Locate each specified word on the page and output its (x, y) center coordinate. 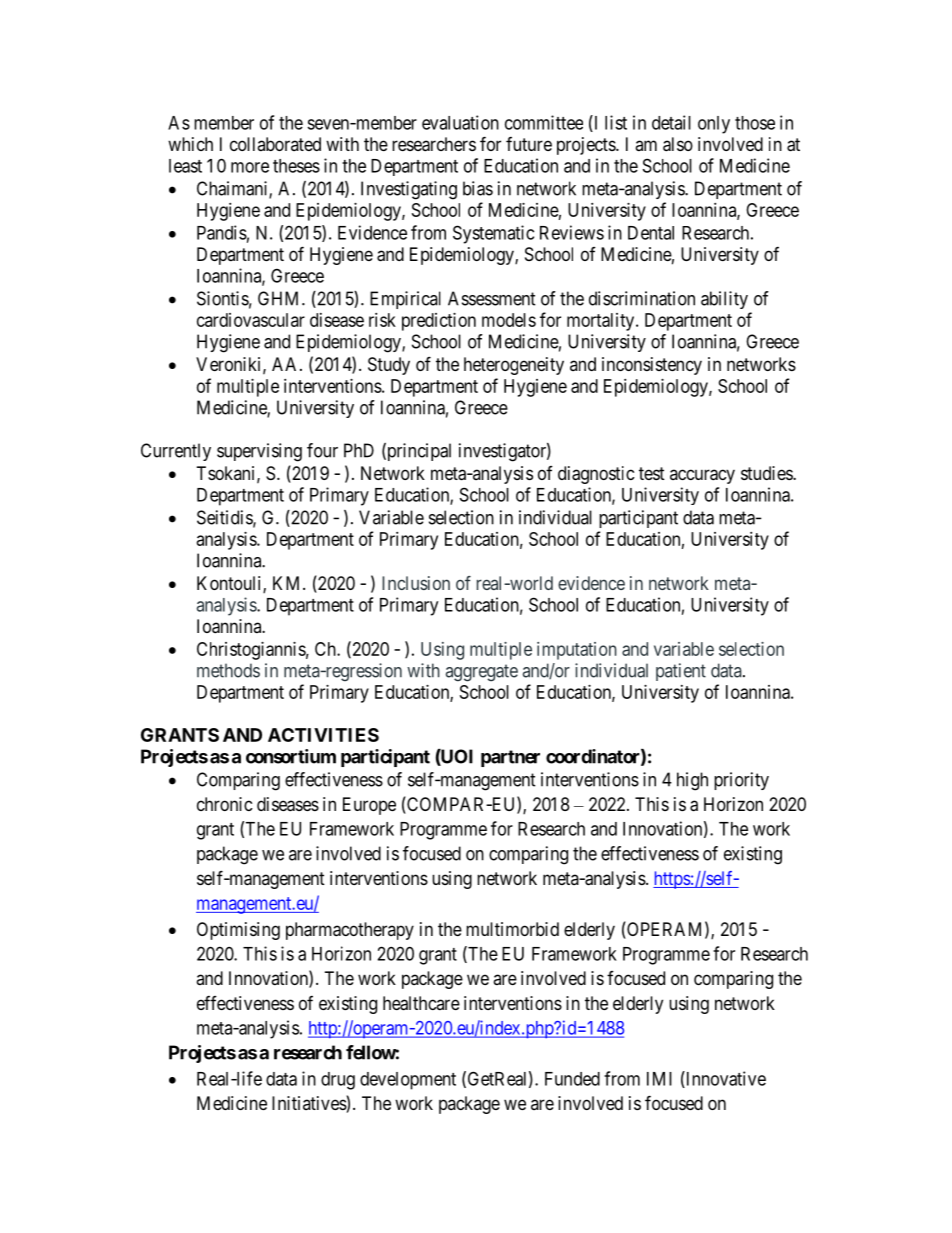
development (408, 1081)
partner (510, 758)
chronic (225, 804)
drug (338, 1081)
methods (228, 670)
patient (681, 672)
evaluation (460, 122)
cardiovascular (251, 320)
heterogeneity (514, 366)
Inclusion (416, 583)
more (250, 167)
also (678, 144)
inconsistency (652, 366)
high (692, 781)
